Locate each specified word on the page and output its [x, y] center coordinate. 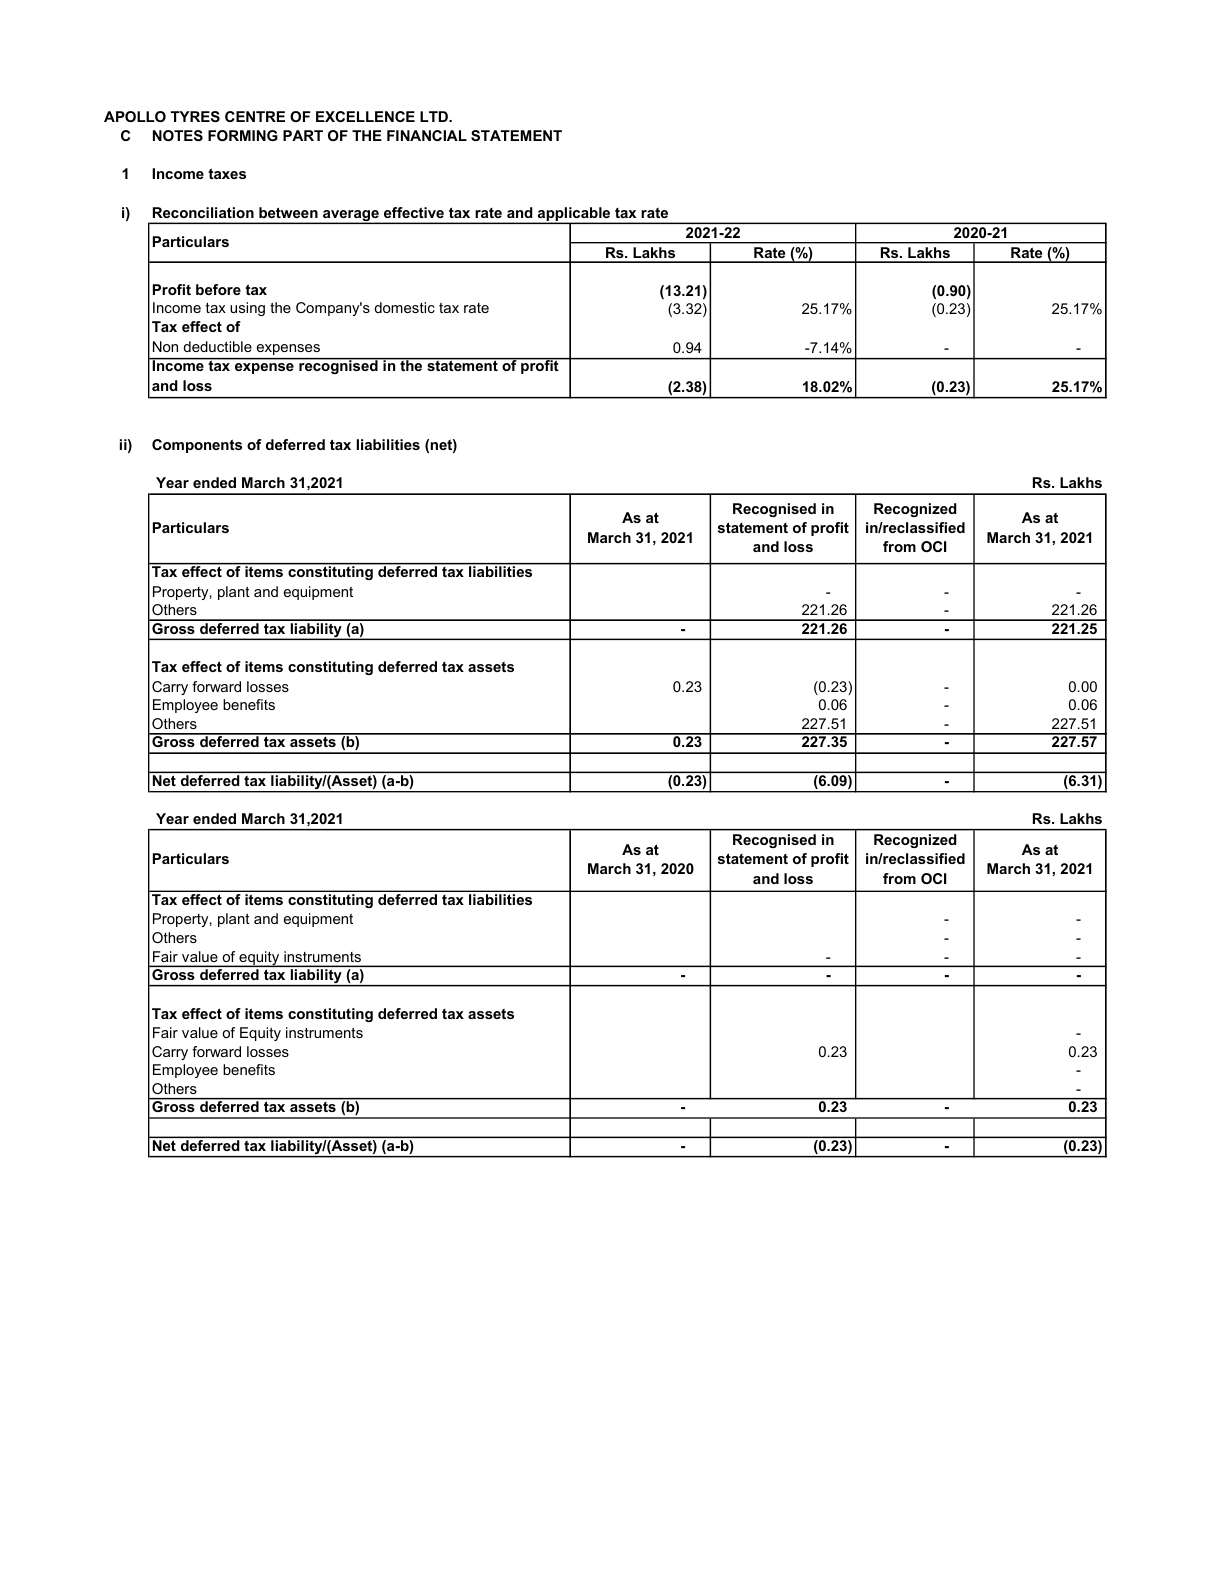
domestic [404, 307]
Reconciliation [203, 212]
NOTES [178, 135]
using [247, 309]
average [351, 217]
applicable [574, 215]
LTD [435, 116]
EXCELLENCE [365, 116]
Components [197, 446]
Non [165, 346]
